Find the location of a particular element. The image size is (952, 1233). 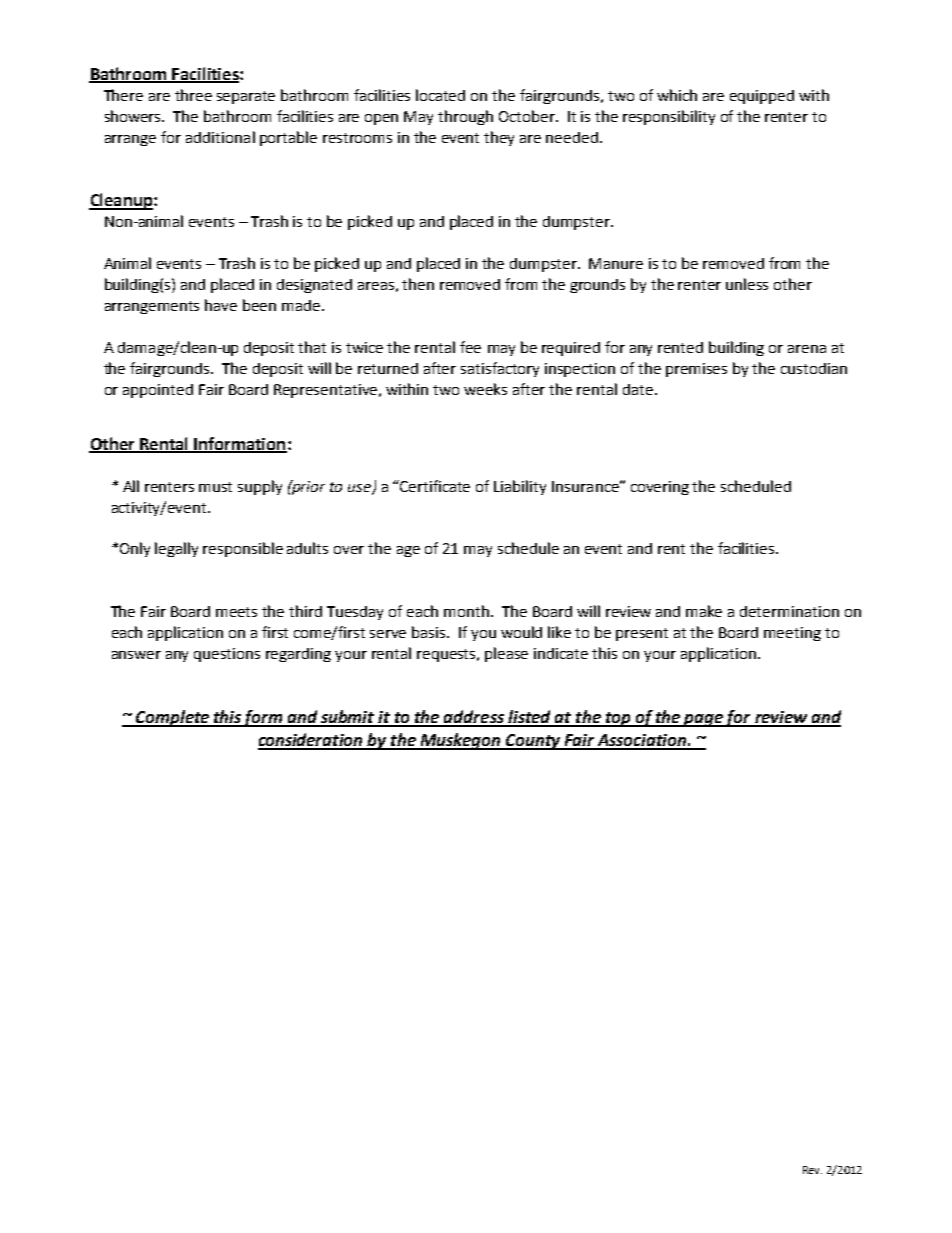

three is located at coordinates (193, 95).
